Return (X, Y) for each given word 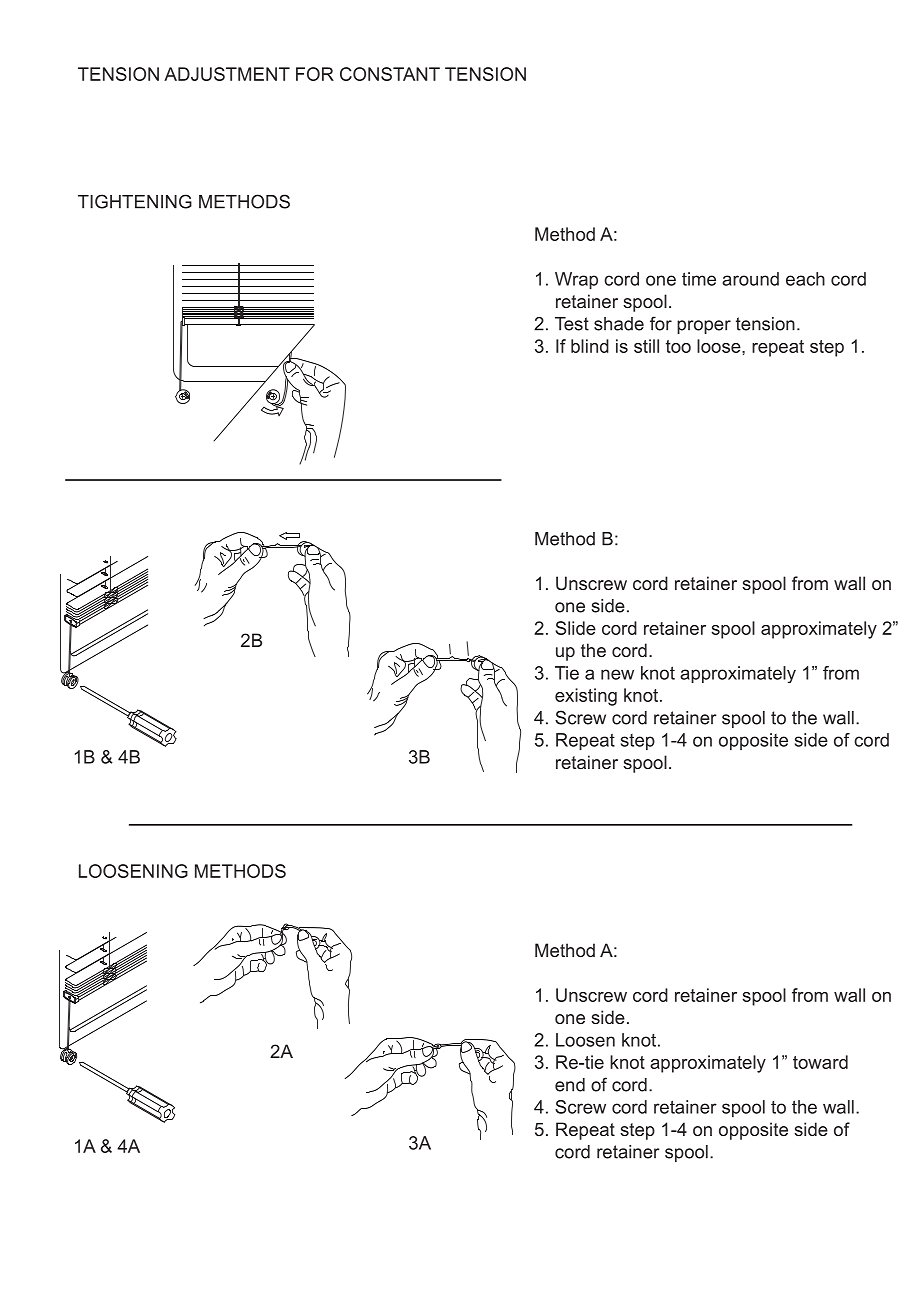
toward (820, 1062)
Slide (575, 628)
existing (586, 697)
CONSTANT (390, 74)
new (617, 674)
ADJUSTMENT (227, 74)
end (570, 1085)
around (750, 279)
